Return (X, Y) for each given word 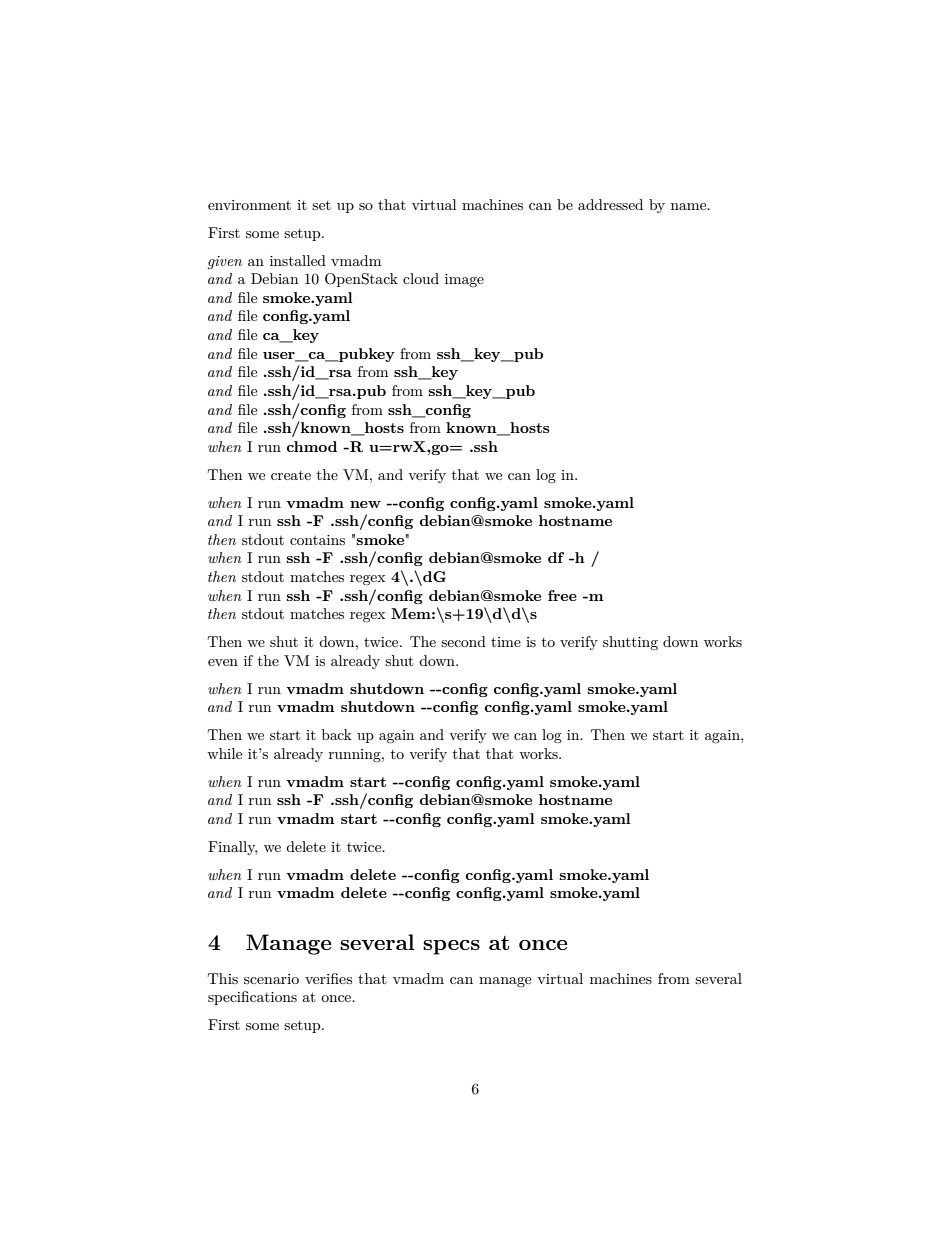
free (562, 595)
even (223, 662)
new (365, 504)
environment (249, 205)
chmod (312, 446)
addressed (610, 204)
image (464, 280)
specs (451, 947)
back (337, 734)
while (224, 753)
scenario (271, 979)
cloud (421, 278)
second (463, 641)
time (506, 642)
